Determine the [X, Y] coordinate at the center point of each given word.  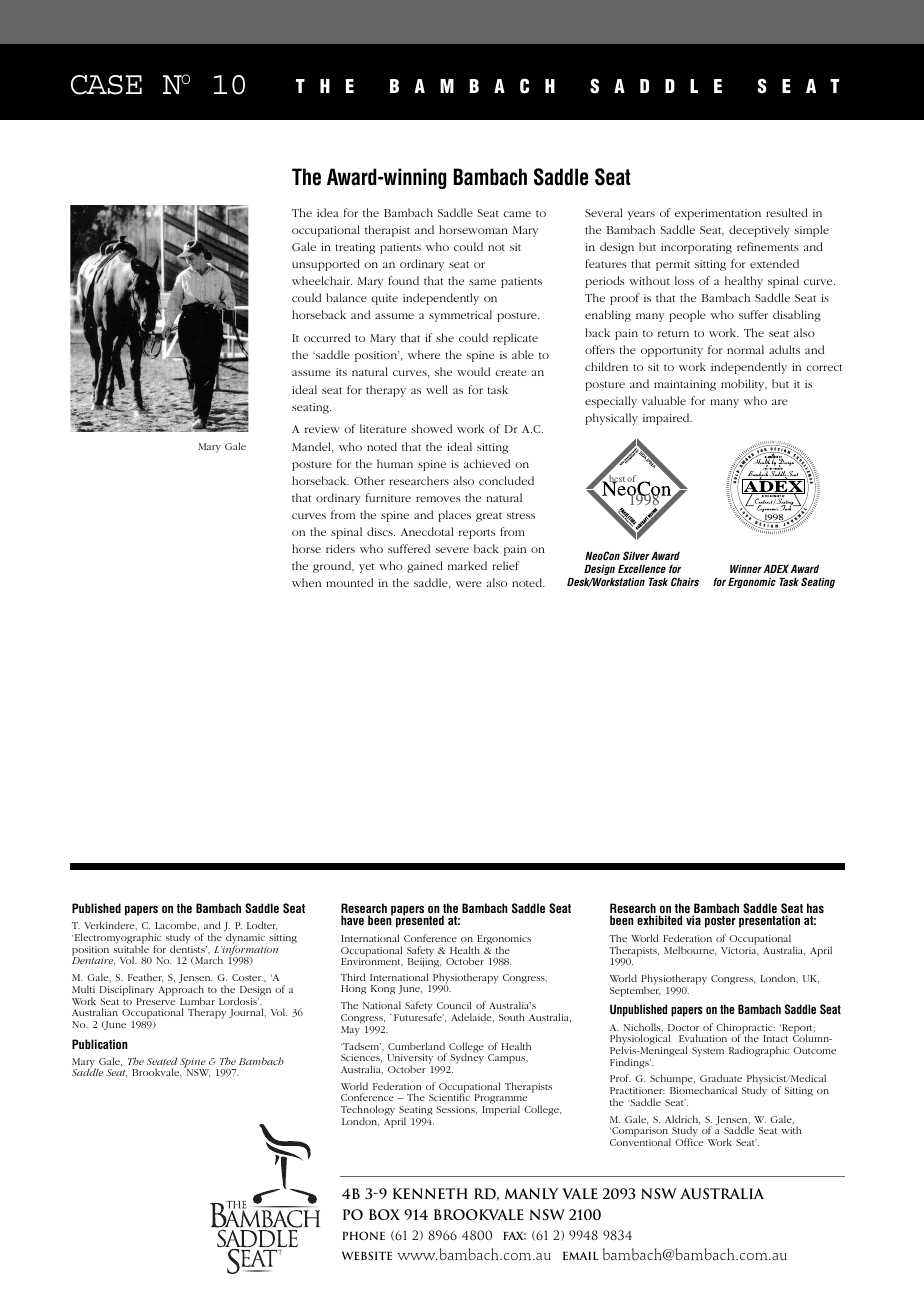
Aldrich [682, 1120]
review [322, 429]
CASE [106, 85]
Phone [364, 1235]
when [306, 582]
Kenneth [430, 1193]
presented [420, 921]
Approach [181, 991]
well [437, 389]
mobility [744, 385]
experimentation [718, 214]
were [469, 584]
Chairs [685, 581]
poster [720, 922]
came [517, 214]
